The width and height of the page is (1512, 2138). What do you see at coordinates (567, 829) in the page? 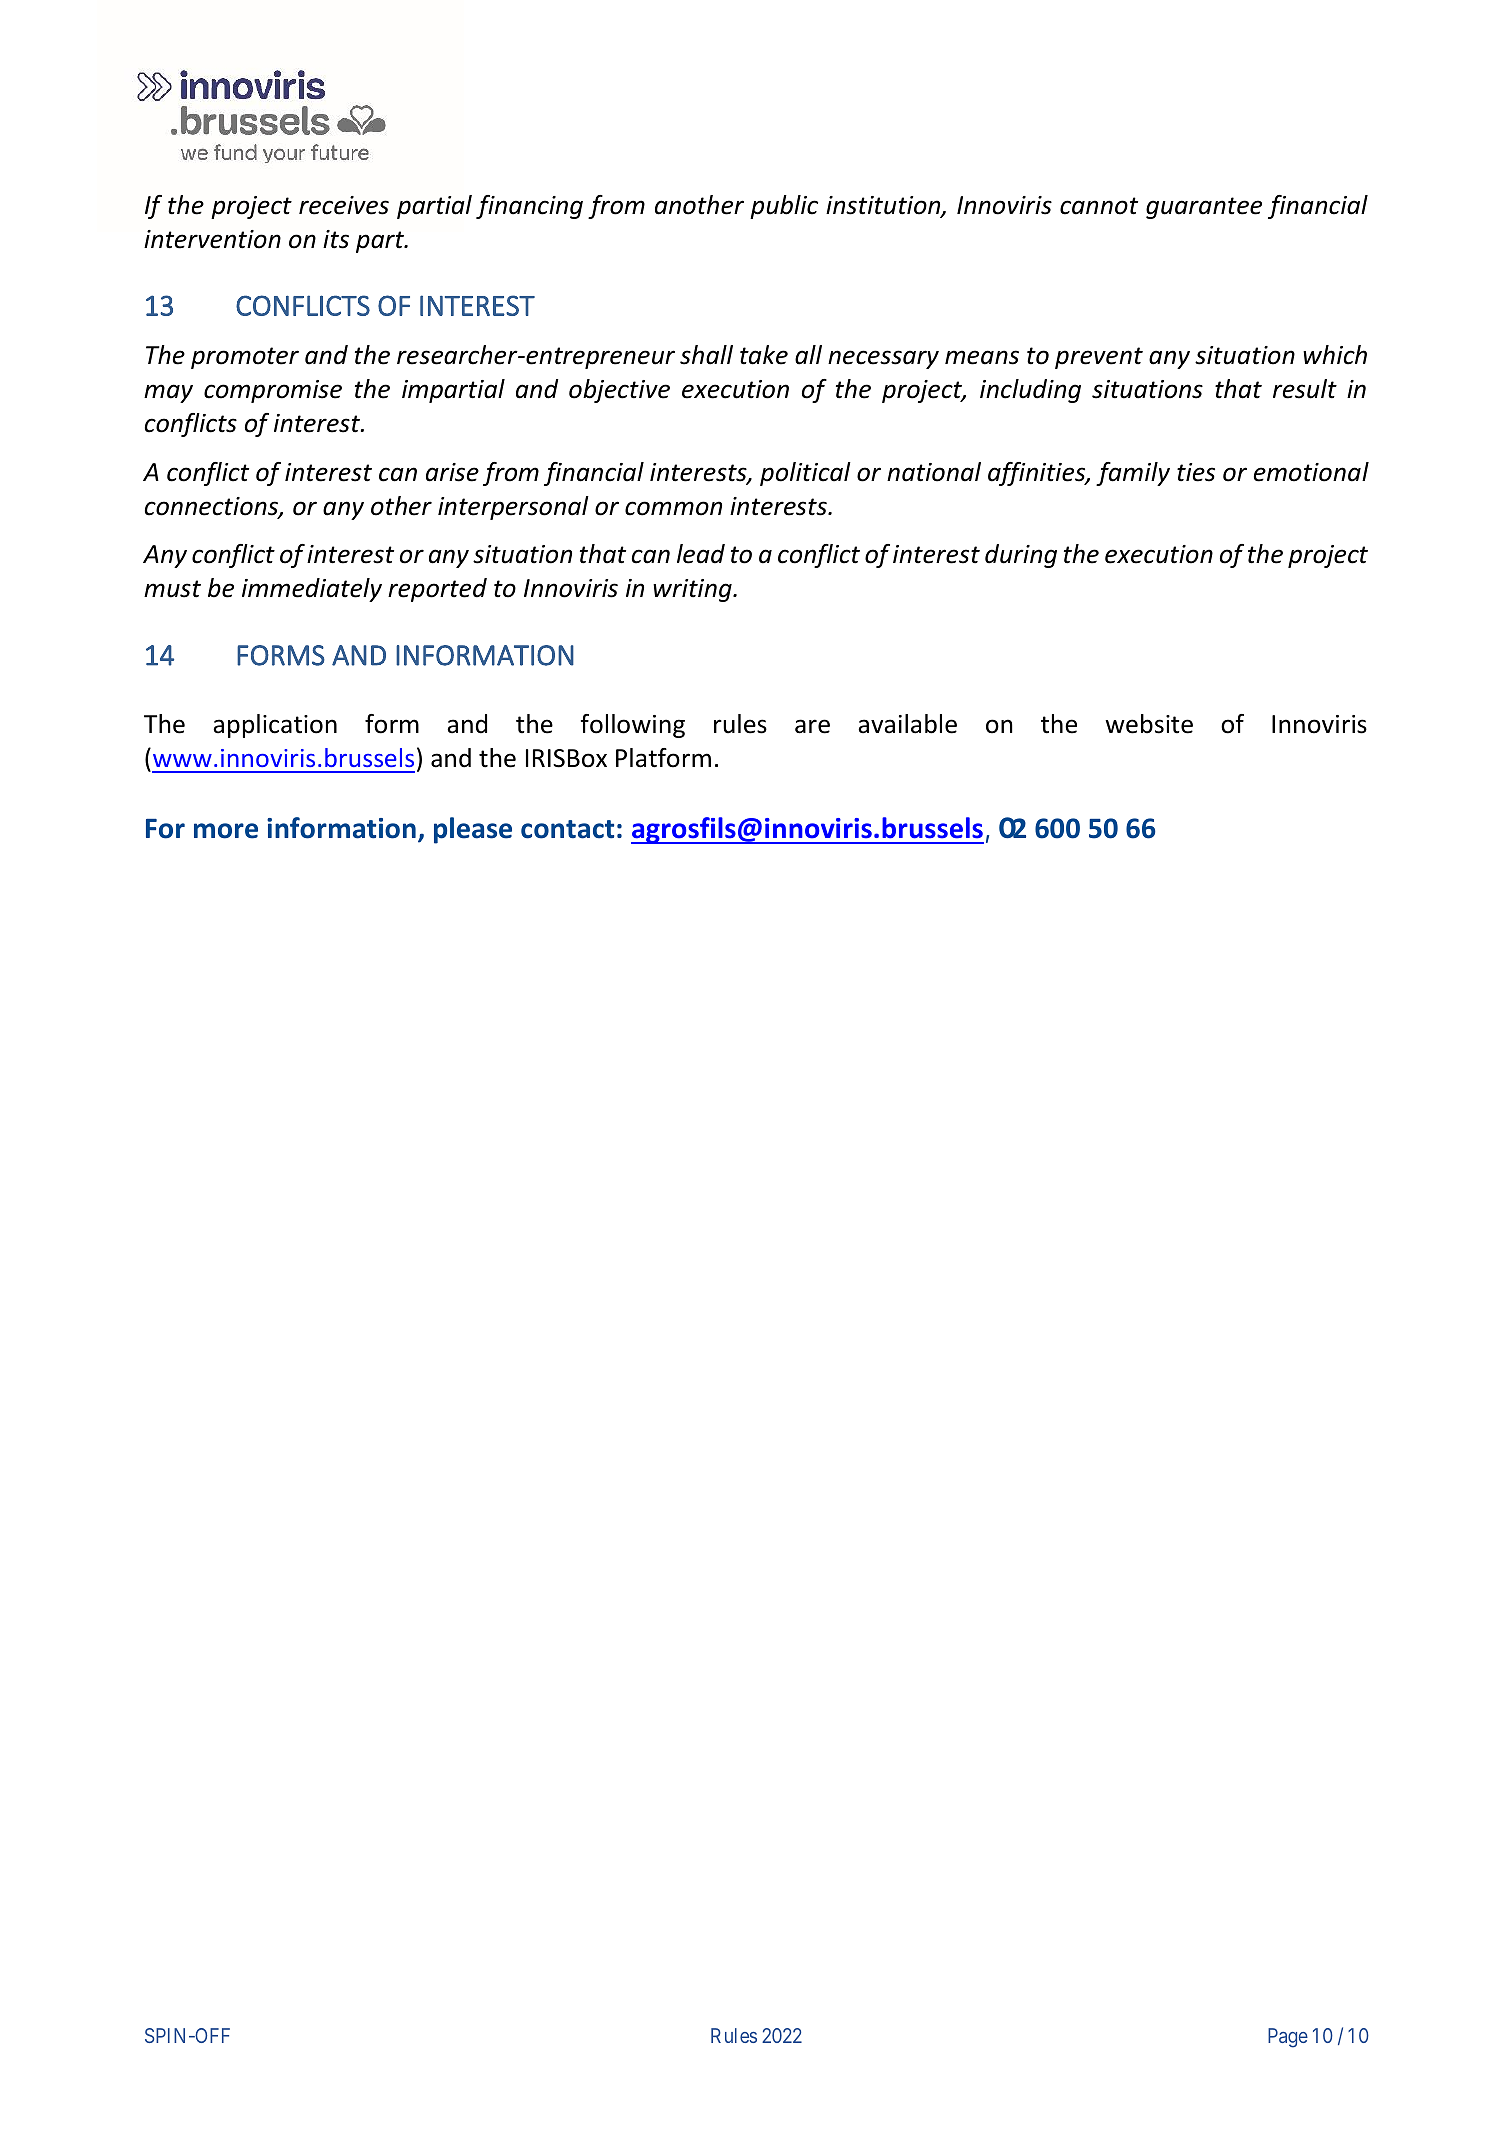
I see `contact` at bounding box center [567, 829].
